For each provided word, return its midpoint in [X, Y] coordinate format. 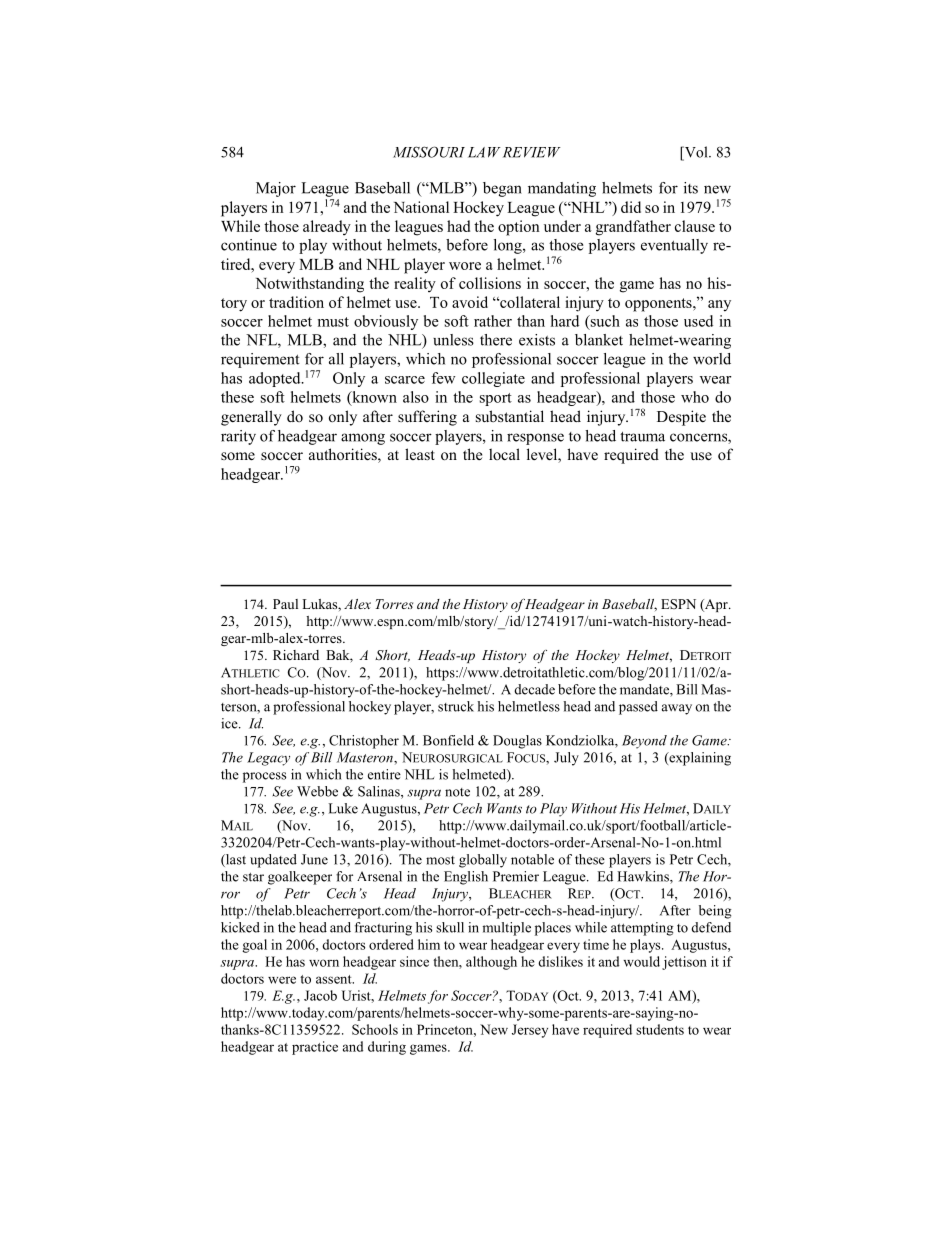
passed [638, 708]
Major [276, 189]
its [691, 188]
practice [315, 1048]
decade [534, 689]
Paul [285, 604]
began [502, 189]
